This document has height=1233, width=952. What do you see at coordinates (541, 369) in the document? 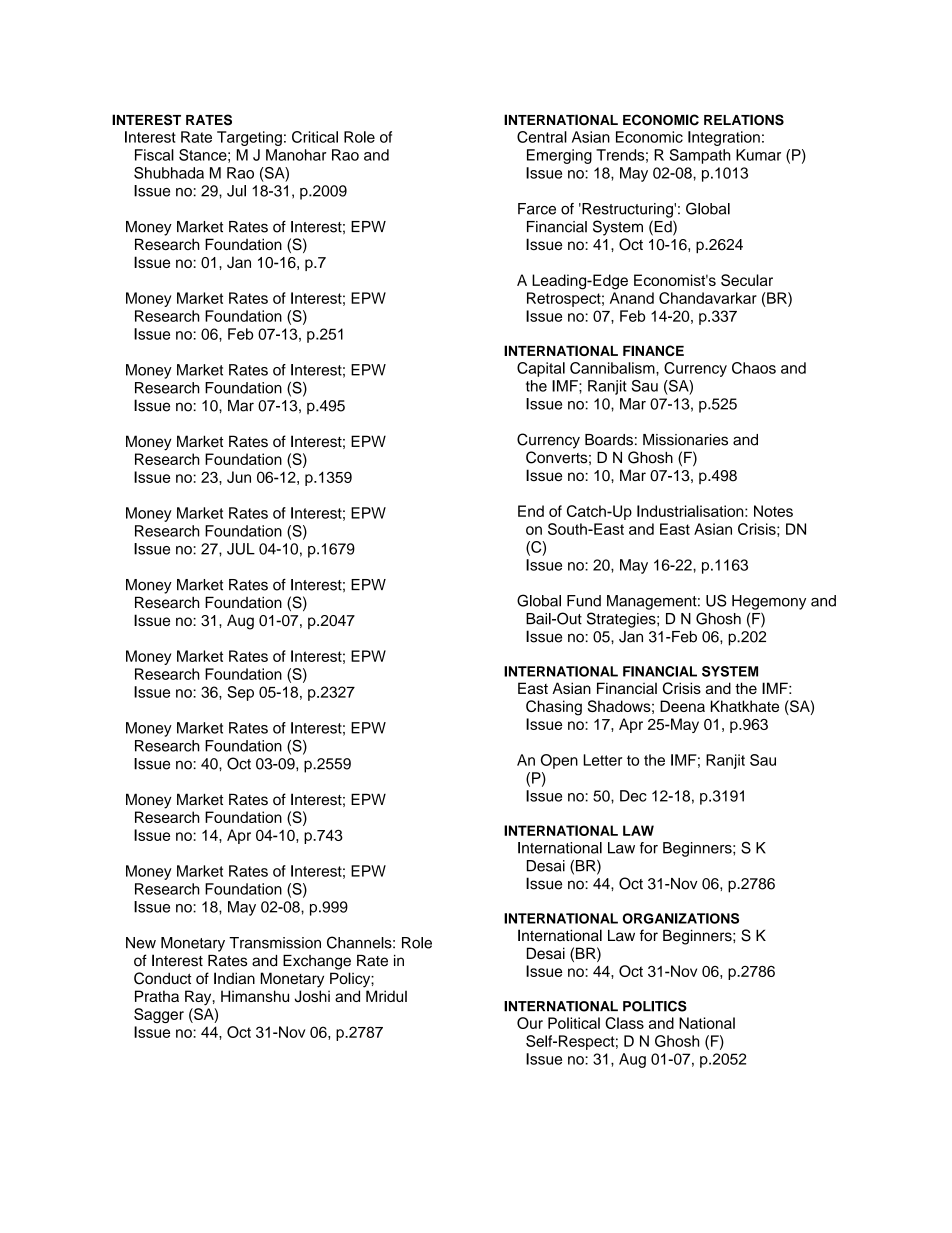
I see `Capital` at bounding box center [541, 369].
